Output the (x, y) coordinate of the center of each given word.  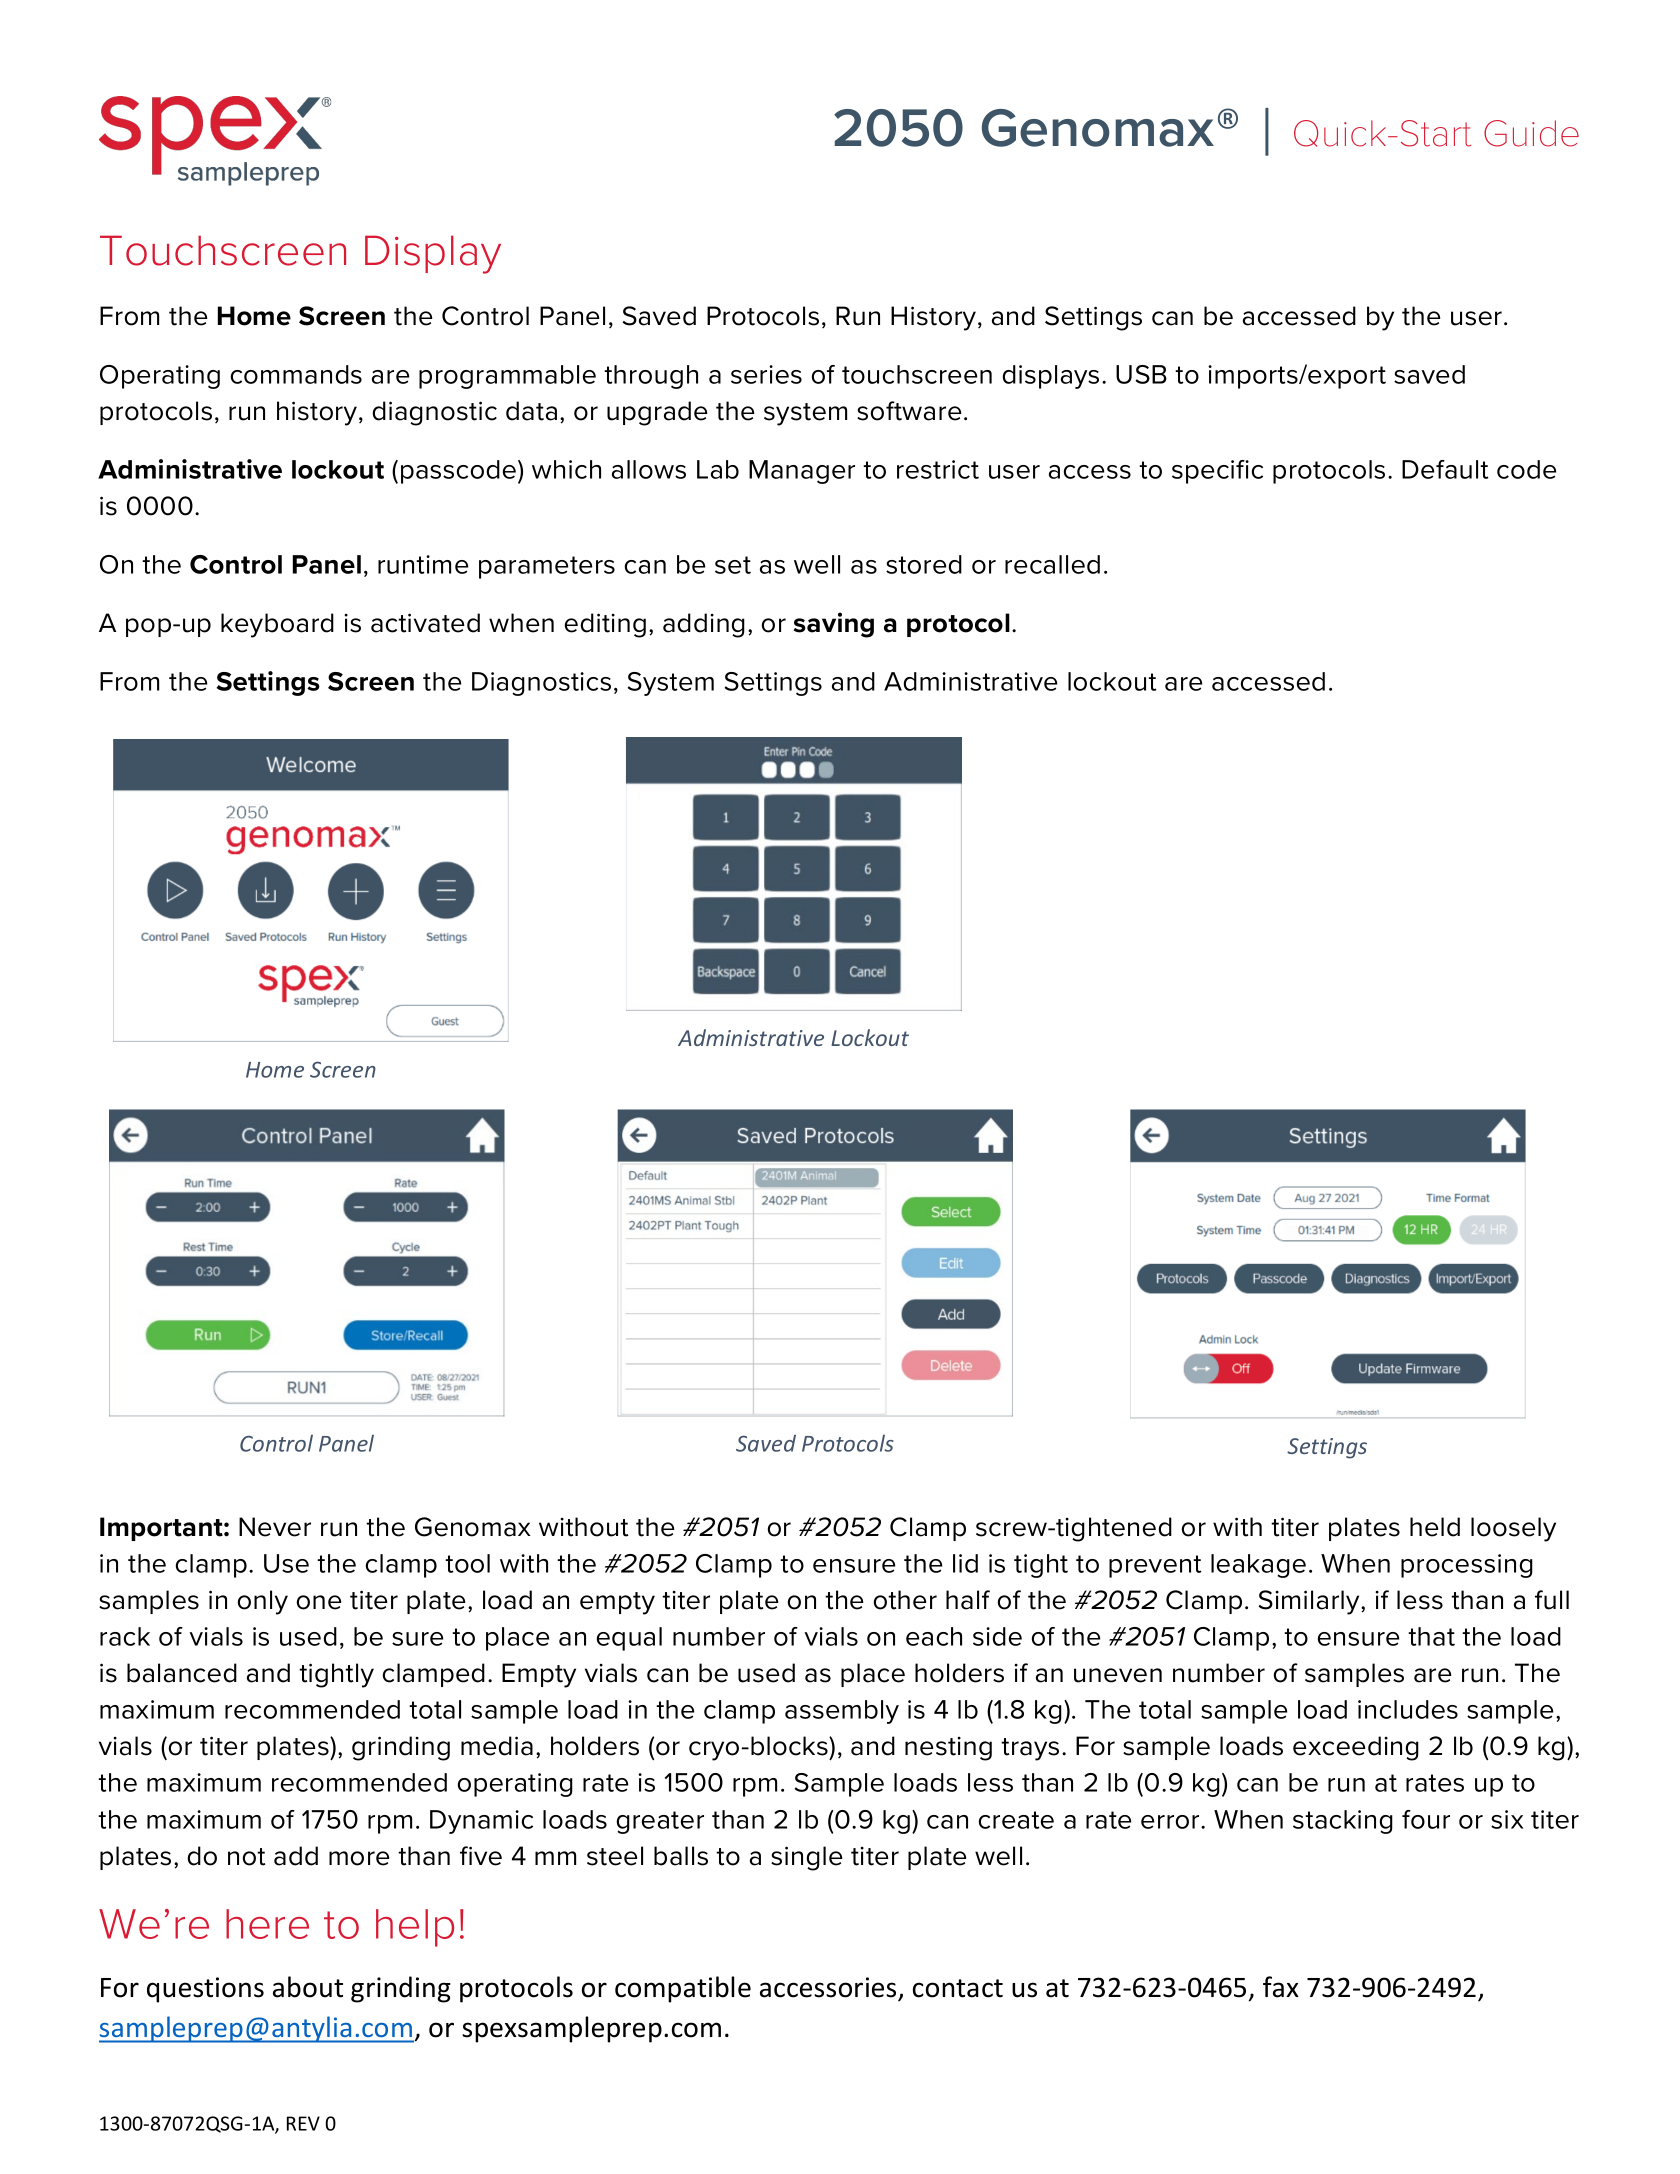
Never (275, 1527)
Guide (1531, 133)
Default (1445, 469)
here (267, 1924)
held (1435, 1527)
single (807, 1858)
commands (296, 374)
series (766, 374)
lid (965, 1563)
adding (704, 625)
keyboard (277, 625)
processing (1467, 1566)
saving (834, 625)
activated (425, 623)
